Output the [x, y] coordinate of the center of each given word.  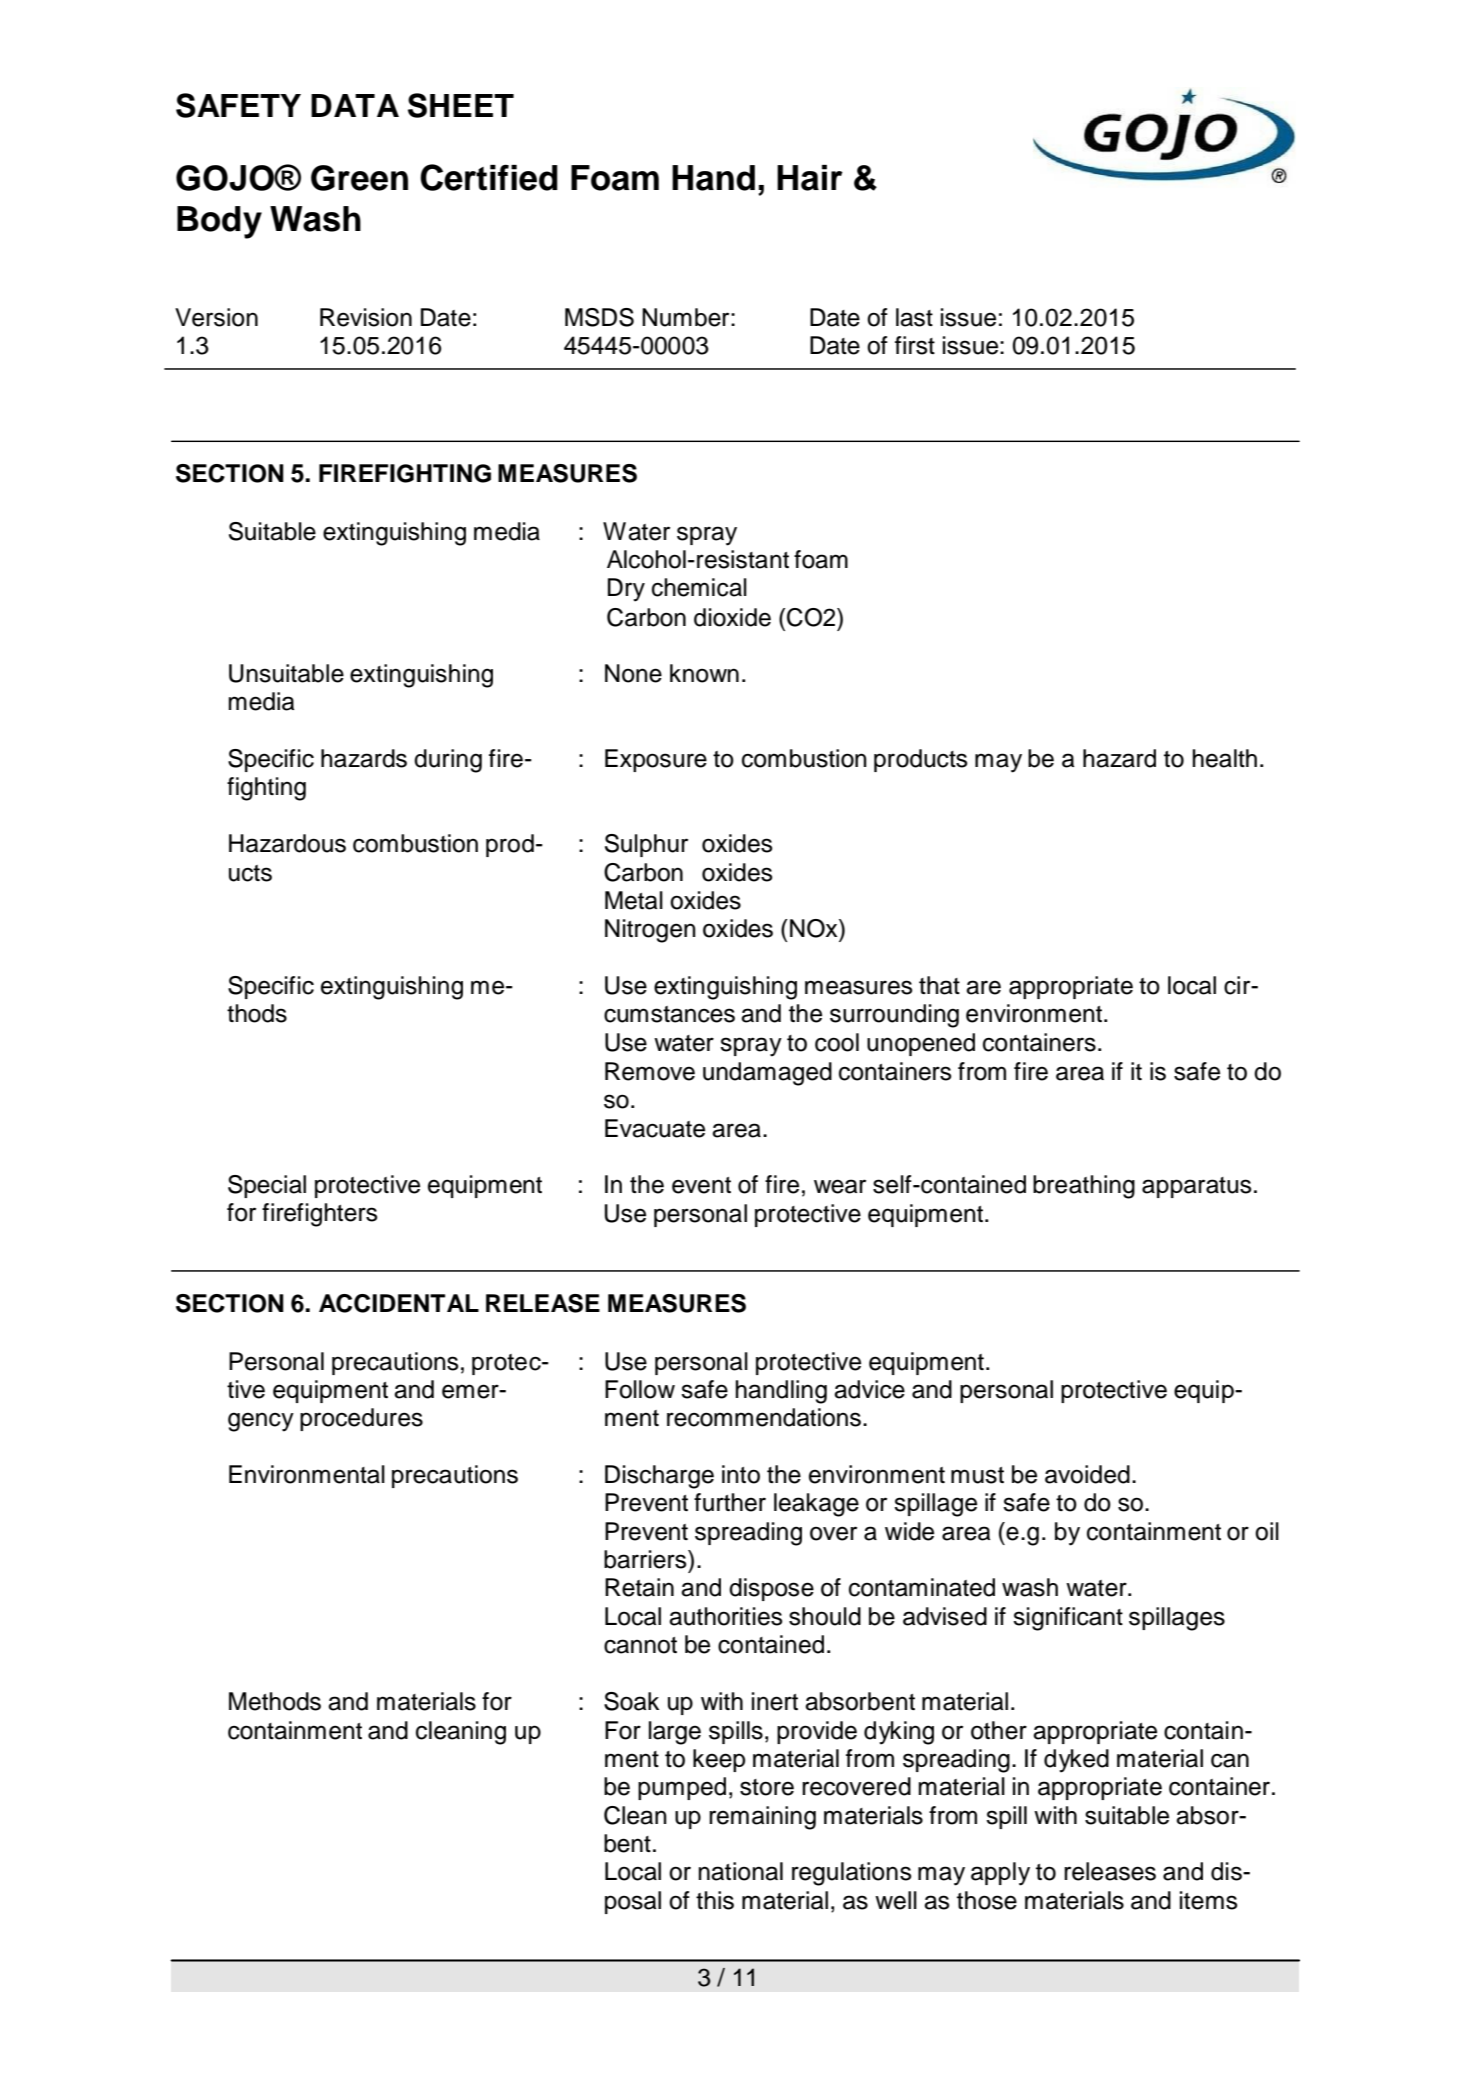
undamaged [767, 1074]
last [914, 317]
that [939, 985]
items [1208, 1900]
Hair [810, 178]
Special [267, 1186]
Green [359, 178]
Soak [631, 1701]
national [740, 1871]
